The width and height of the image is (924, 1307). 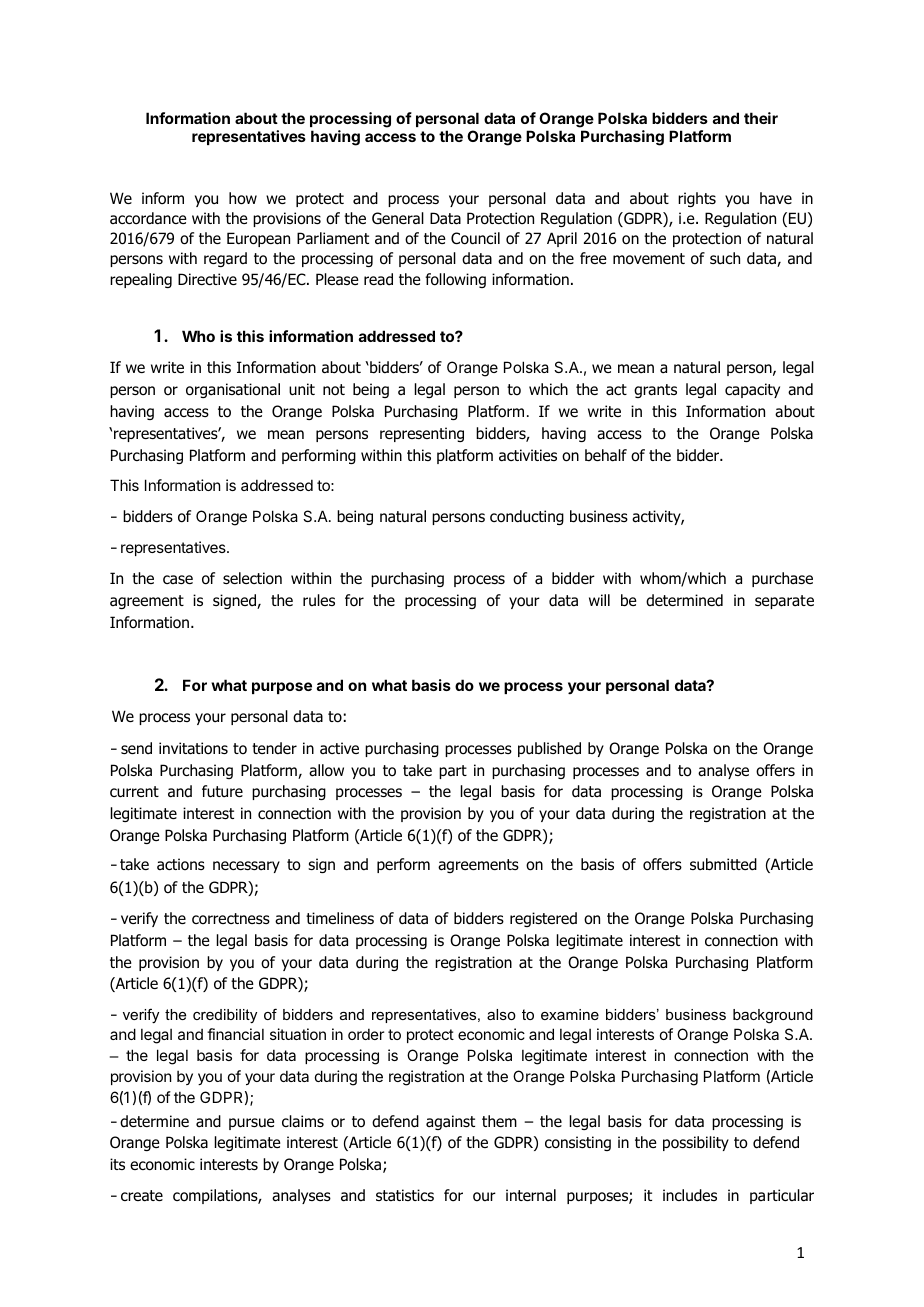 I want to click on behalf, so click(x=606, y=455).
